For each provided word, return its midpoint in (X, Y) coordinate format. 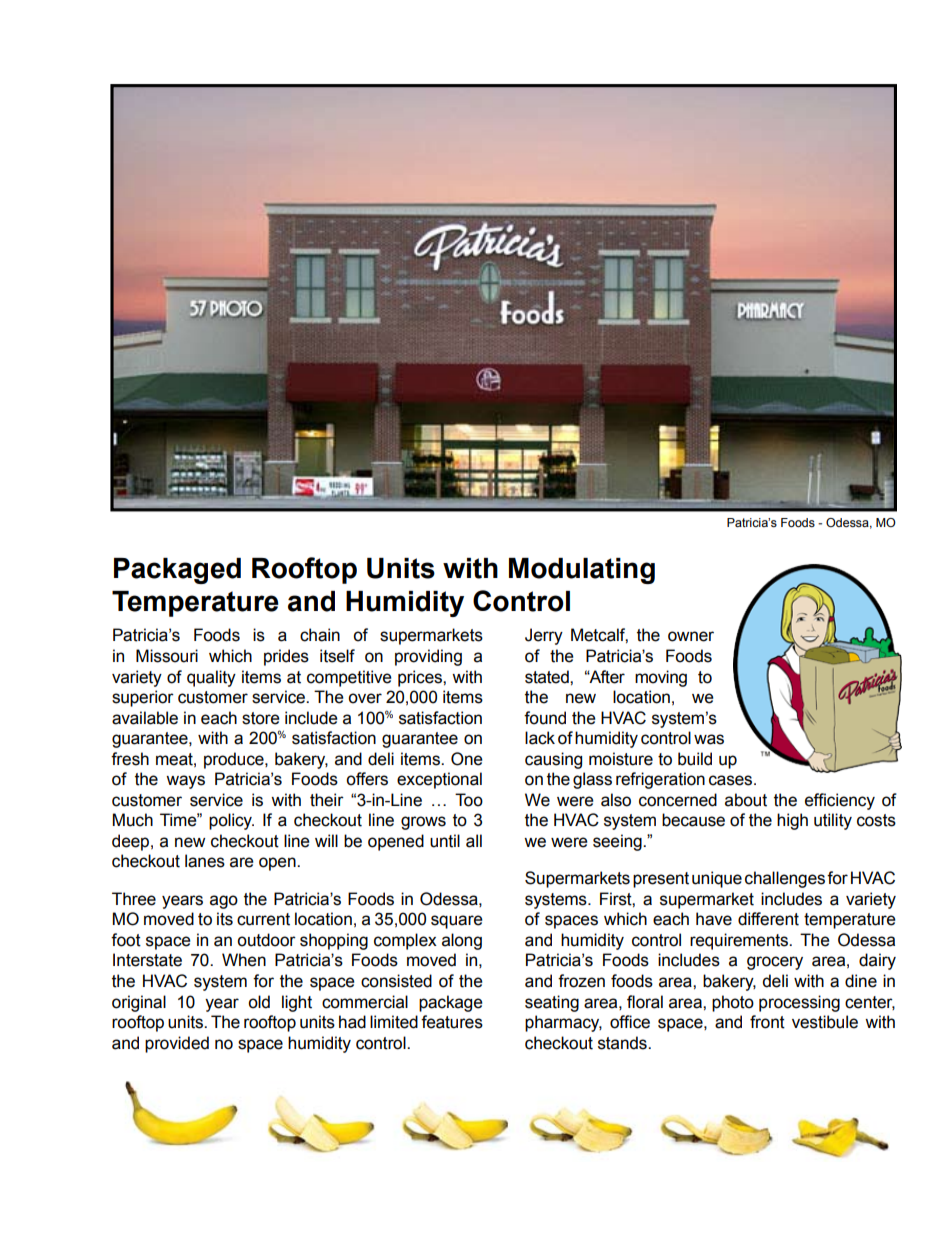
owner (691, 636)
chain (320, 635)
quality (211, 678)
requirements (740, 941)
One (467, 759)
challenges (785, 879)
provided (177, 1044)
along (462, 941)
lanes (205, 861)
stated (548, 677)
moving (661, 678)
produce (235, 760)
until (445, 841)
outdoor (266, 940)
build (695, 759)
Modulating (582, 571)
